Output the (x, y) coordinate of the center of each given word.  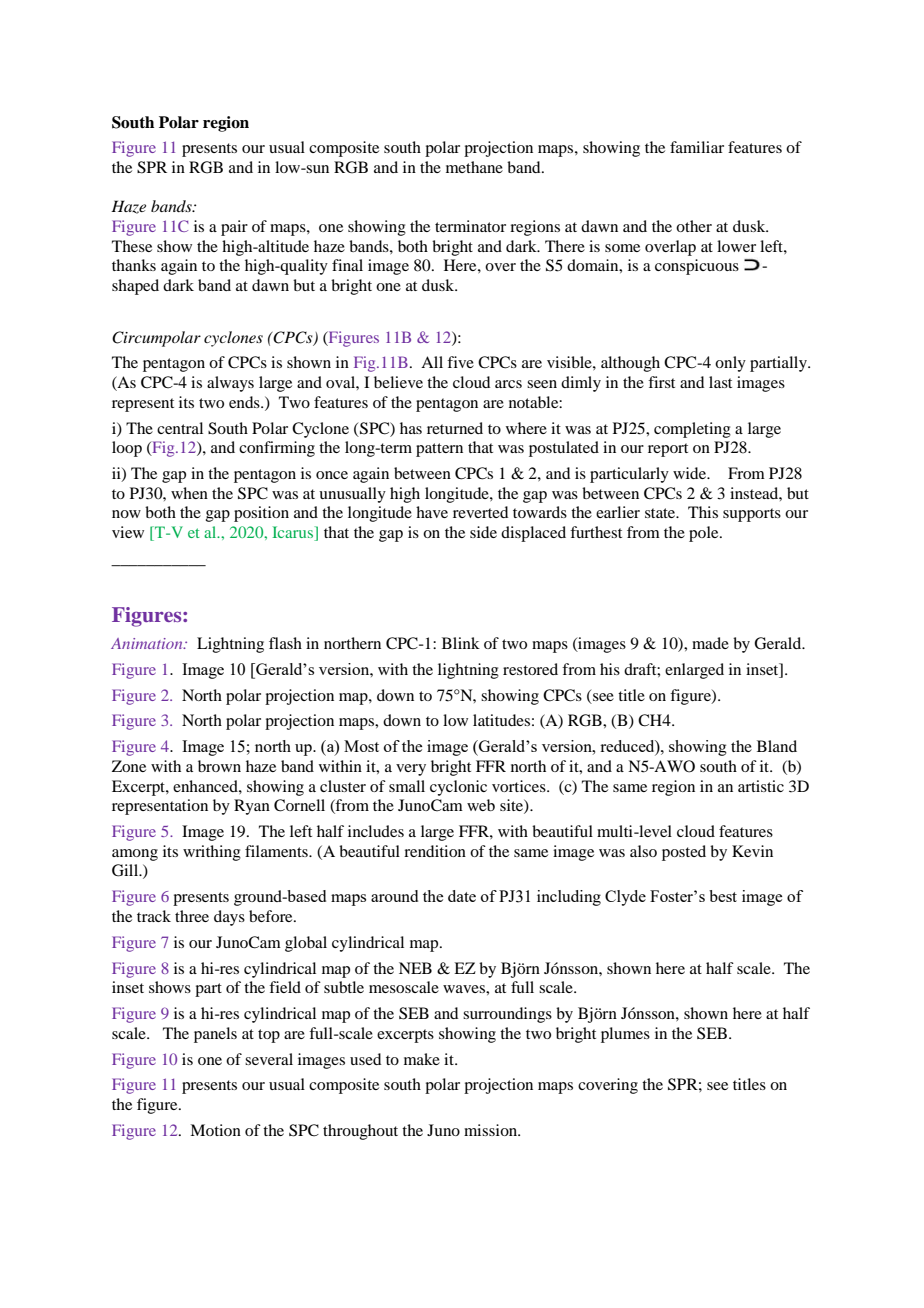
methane (474, 167)
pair (234, 228)
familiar (697, 147)
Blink (461, 643)
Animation (148, 643)
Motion (215, 1130)
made (710, 643)
